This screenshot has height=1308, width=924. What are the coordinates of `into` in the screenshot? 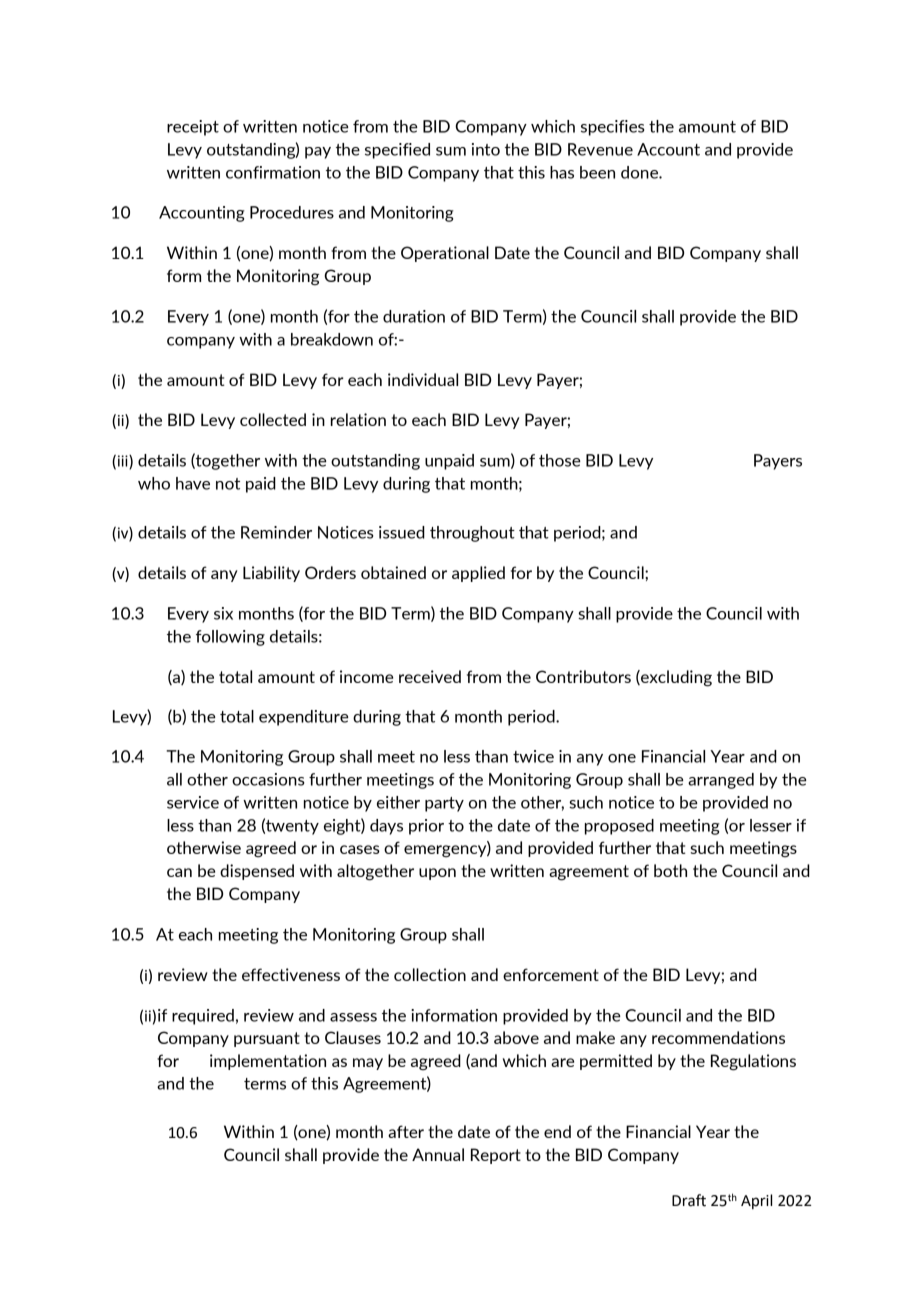 It's located at (486, 149).
